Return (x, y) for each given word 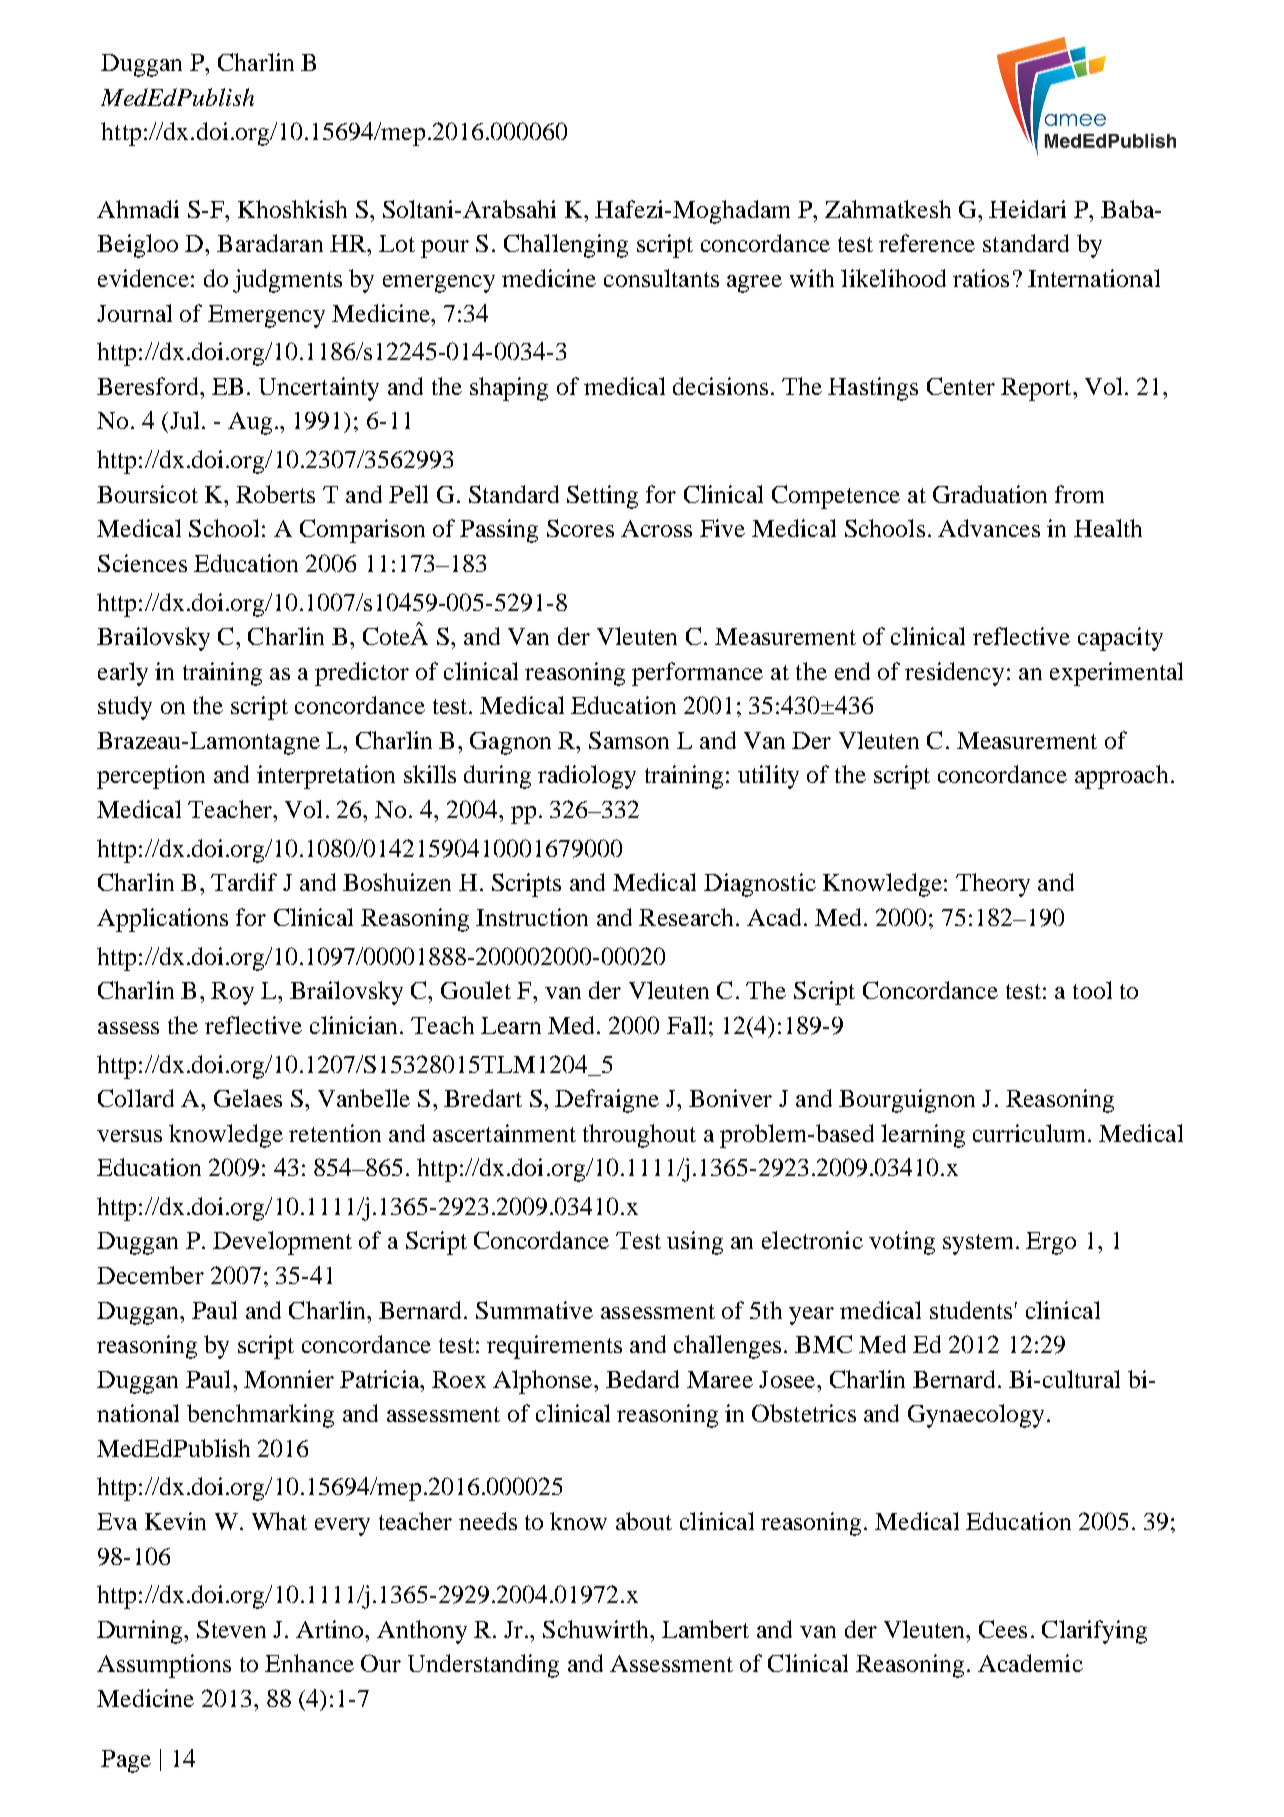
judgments (287, 281)
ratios (981, 278)
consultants (661, 278)
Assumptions (164, 1666)
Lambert (705, 1629)
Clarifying (1094, 1632)
